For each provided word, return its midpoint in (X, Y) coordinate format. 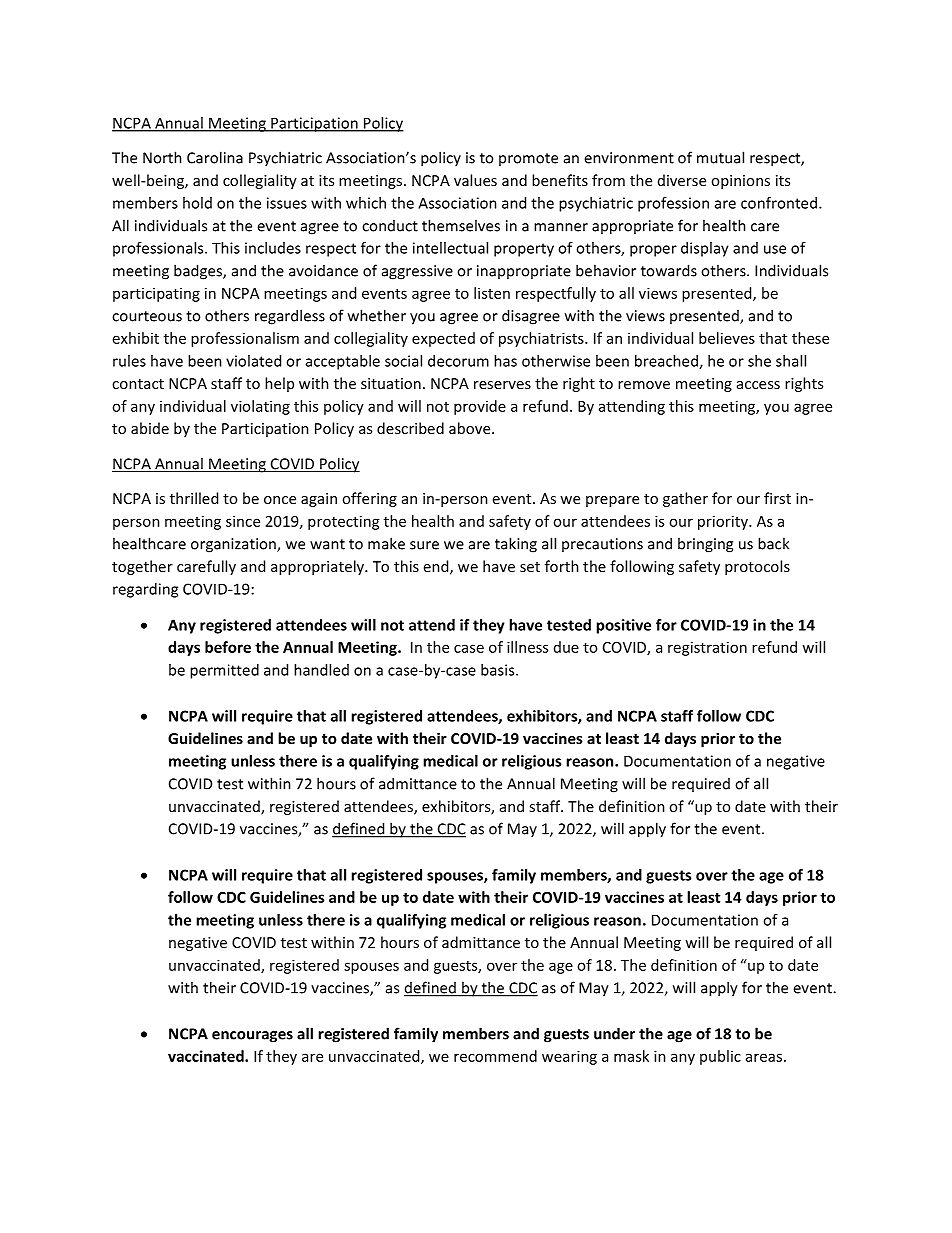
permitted (224, 671)
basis (499, 670)
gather (685, 499)
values (475, 180)
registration (707, 648)
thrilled (194, 498)
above (471, 428)
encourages (252, 1037)
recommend (495, 1056)
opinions (740, 182)
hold (197, 203)
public (720, 1057)
